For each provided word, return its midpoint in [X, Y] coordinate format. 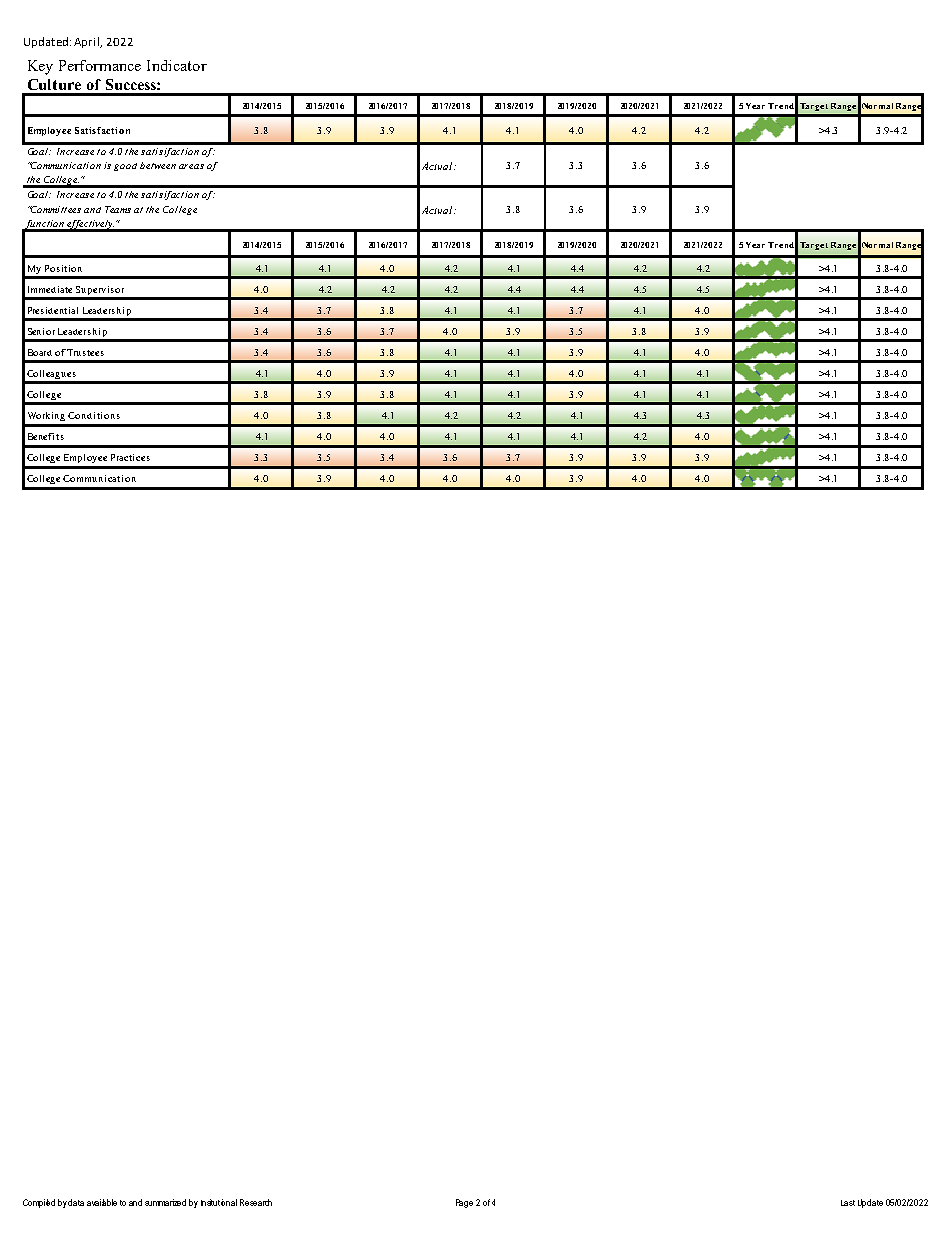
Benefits [46, 436]
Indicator [177, 65]
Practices [130, 457]
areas [191, 166]
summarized [165, 1202]
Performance [100, 65]
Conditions [94, 415]
